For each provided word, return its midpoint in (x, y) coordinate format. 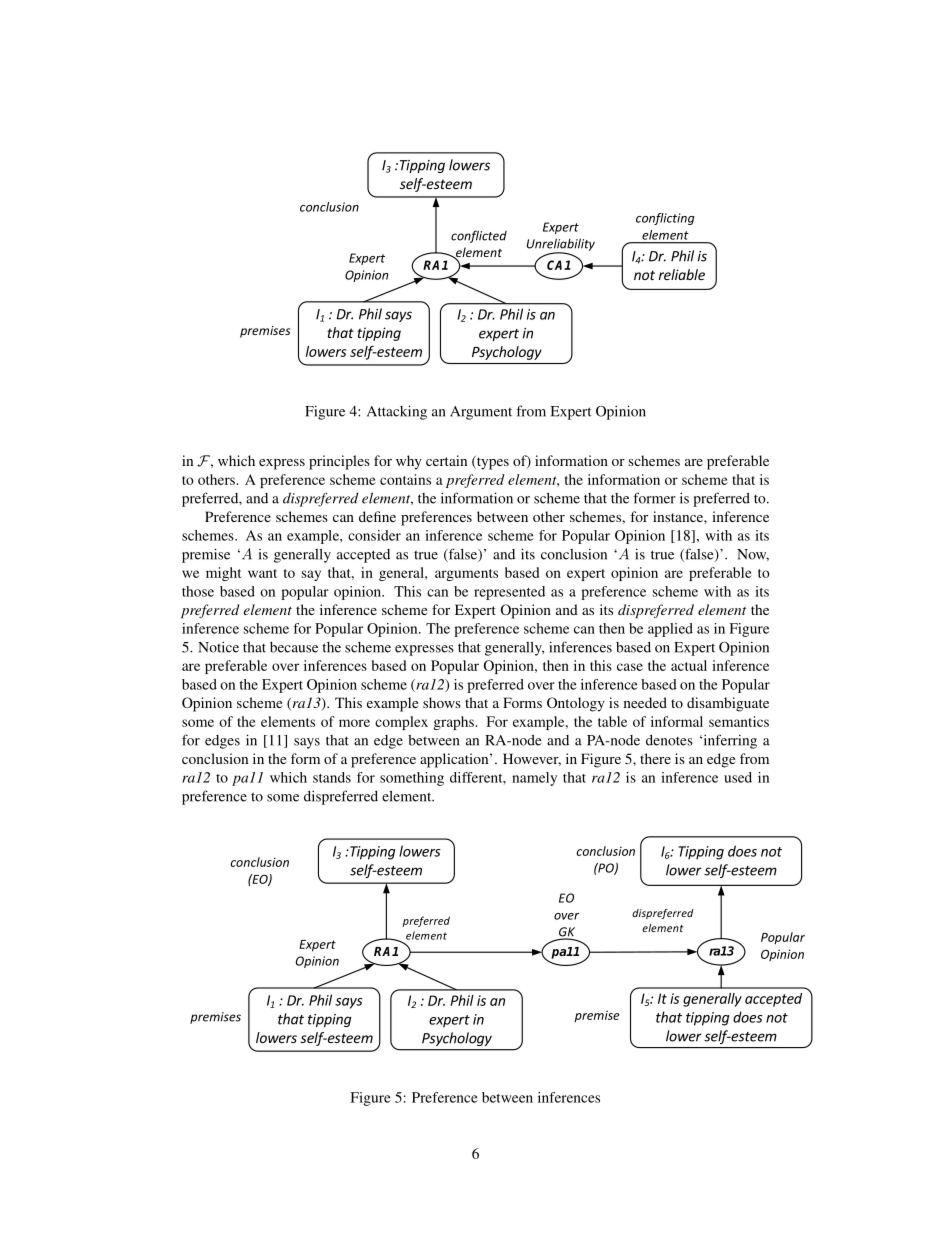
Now (753, 555)
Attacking (397, 412)
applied (670, 630)
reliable (682, 274)
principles (339, 462)
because (294, 647)
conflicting (665, 219)
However (532, 759)
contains (405, 479)
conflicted (479, 236)
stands (332, 777)
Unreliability (561, 245)
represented (509, 593)
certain (446, 460)
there (655, 758)
